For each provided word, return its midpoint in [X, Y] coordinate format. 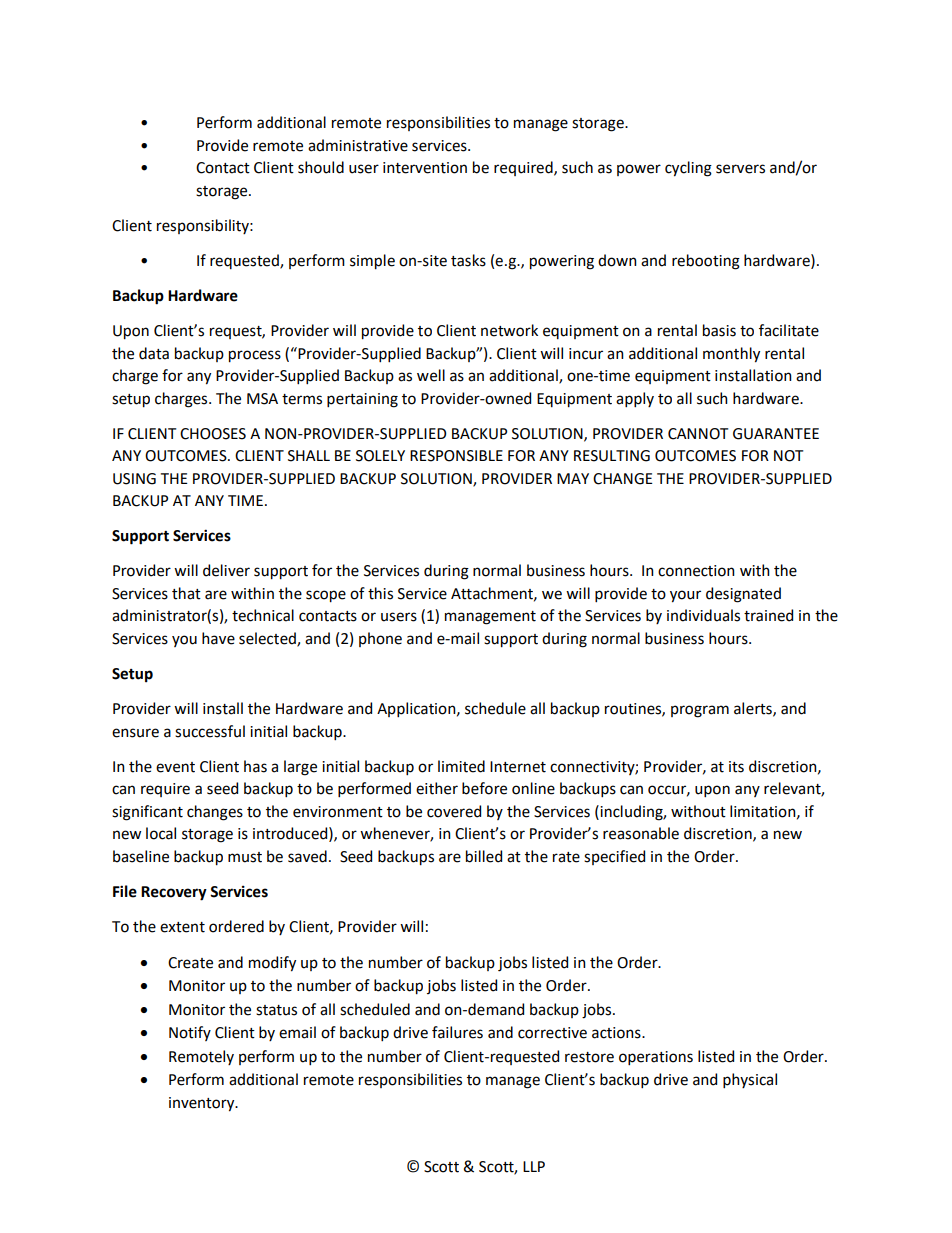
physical [750, 1080]
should [321, 167]
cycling [688, 169]
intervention [425, 168]
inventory [203, 1104]
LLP [534, 1166]
